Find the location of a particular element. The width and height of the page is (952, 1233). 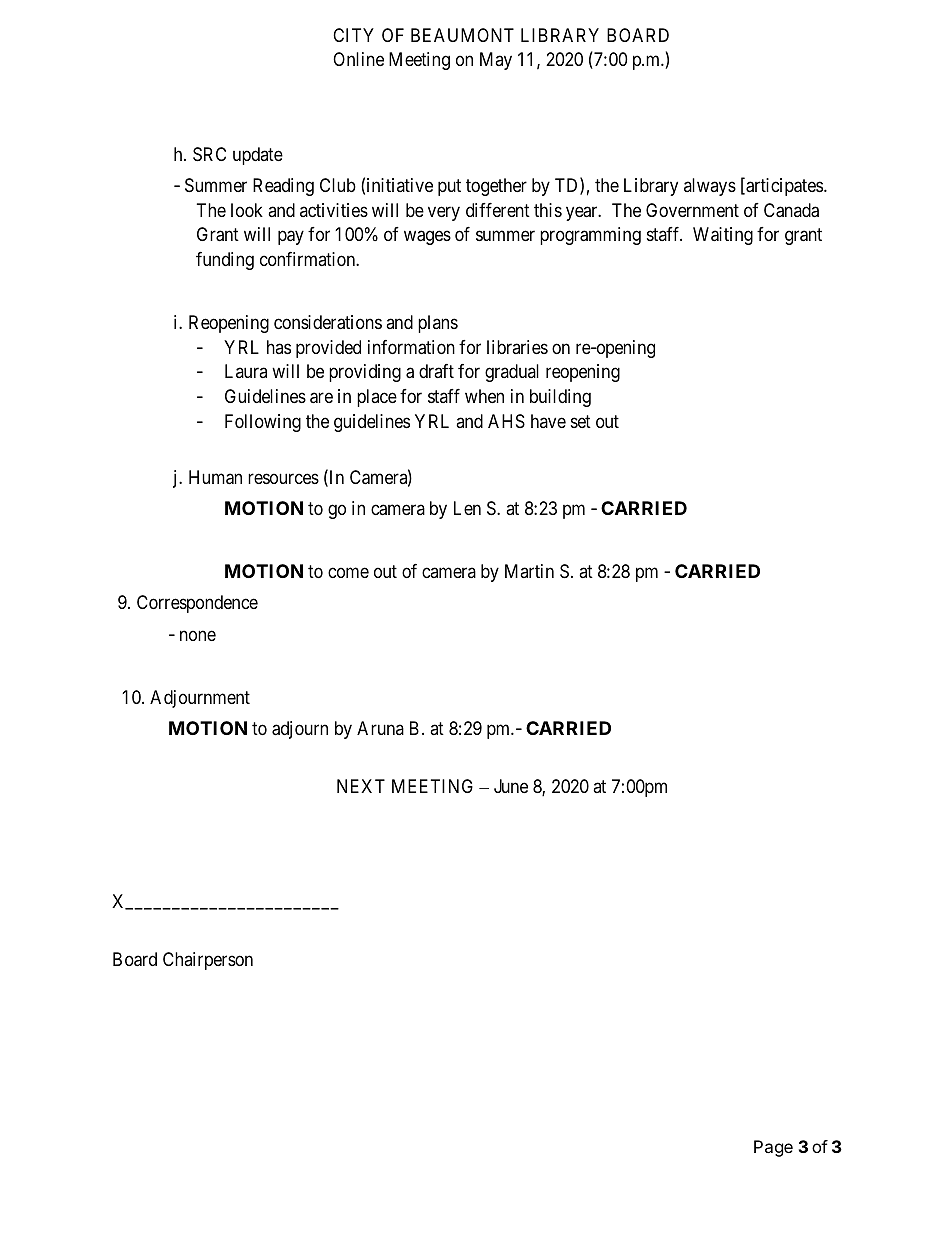

has is located at coordinates (279, 347).
